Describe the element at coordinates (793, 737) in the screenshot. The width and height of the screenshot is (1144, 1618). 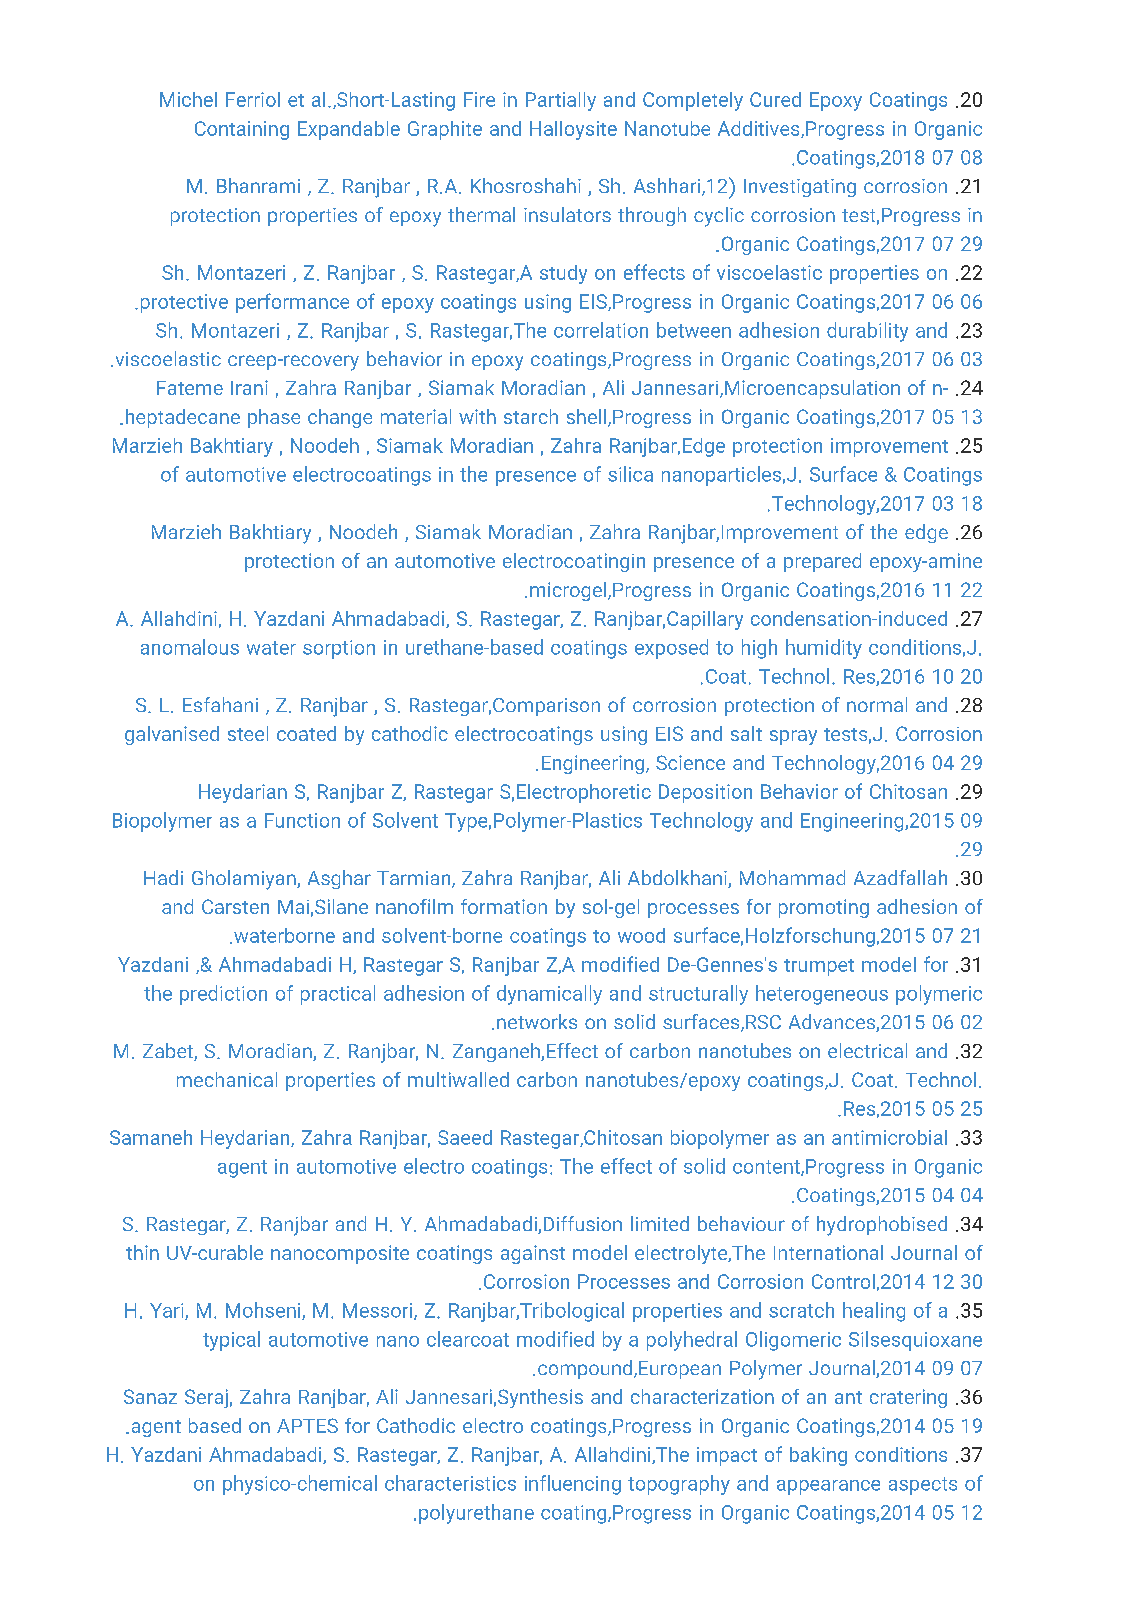
I see `spray` at that location.
